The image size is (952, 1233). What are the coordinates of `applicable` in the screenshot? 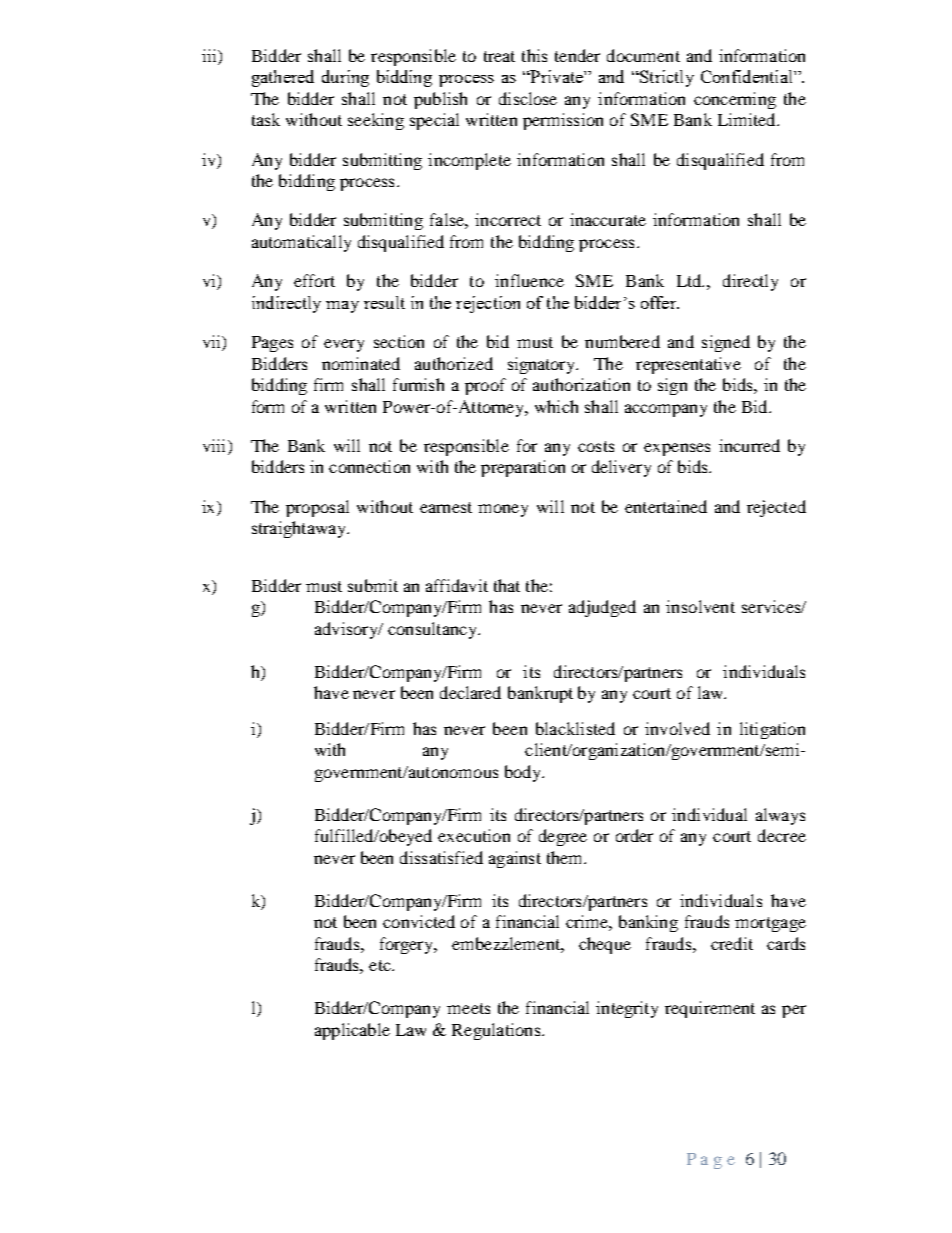 It's located at (352, 1031).
